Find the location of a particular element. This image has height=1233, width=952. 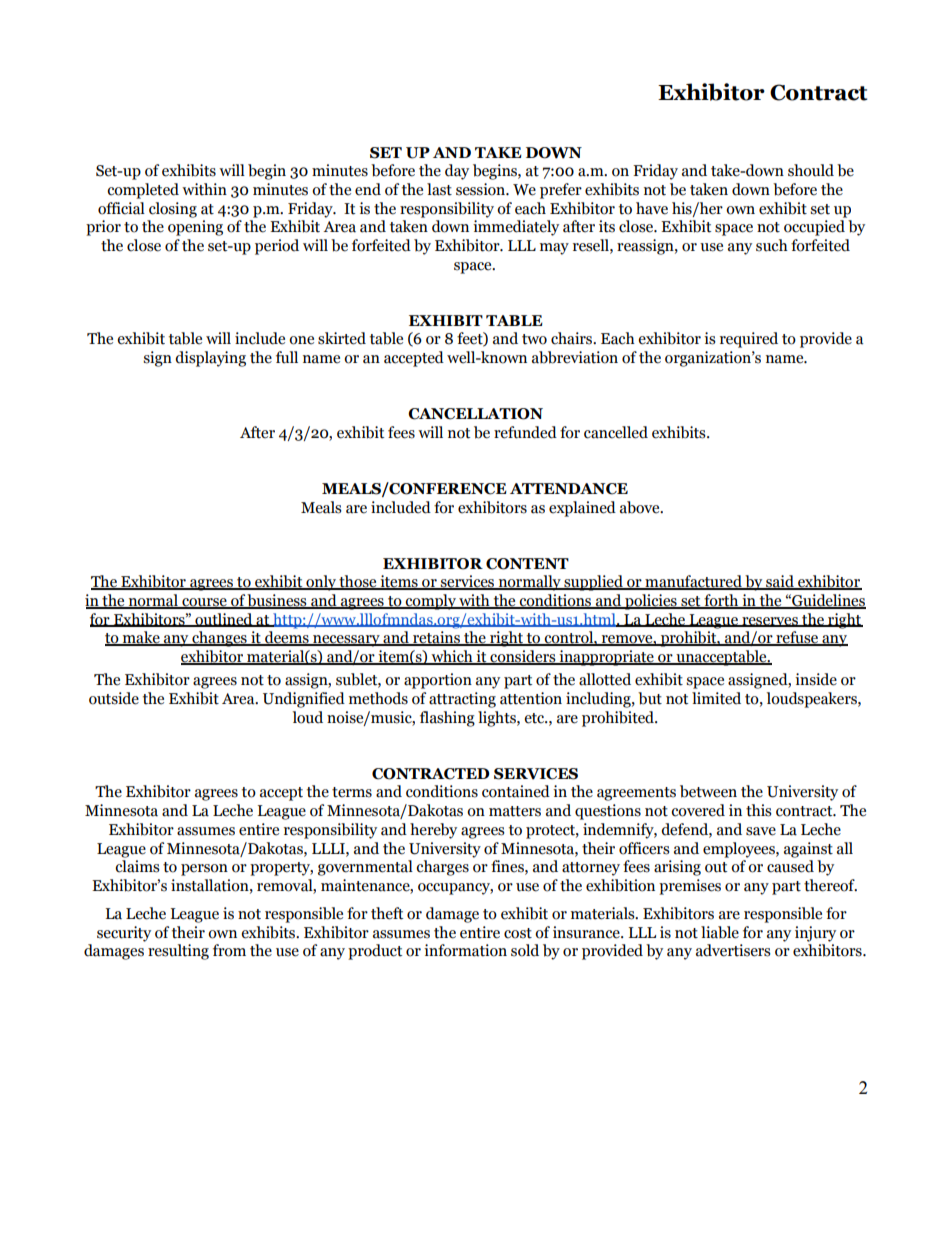

outside is located at coordinates (114, 698).
